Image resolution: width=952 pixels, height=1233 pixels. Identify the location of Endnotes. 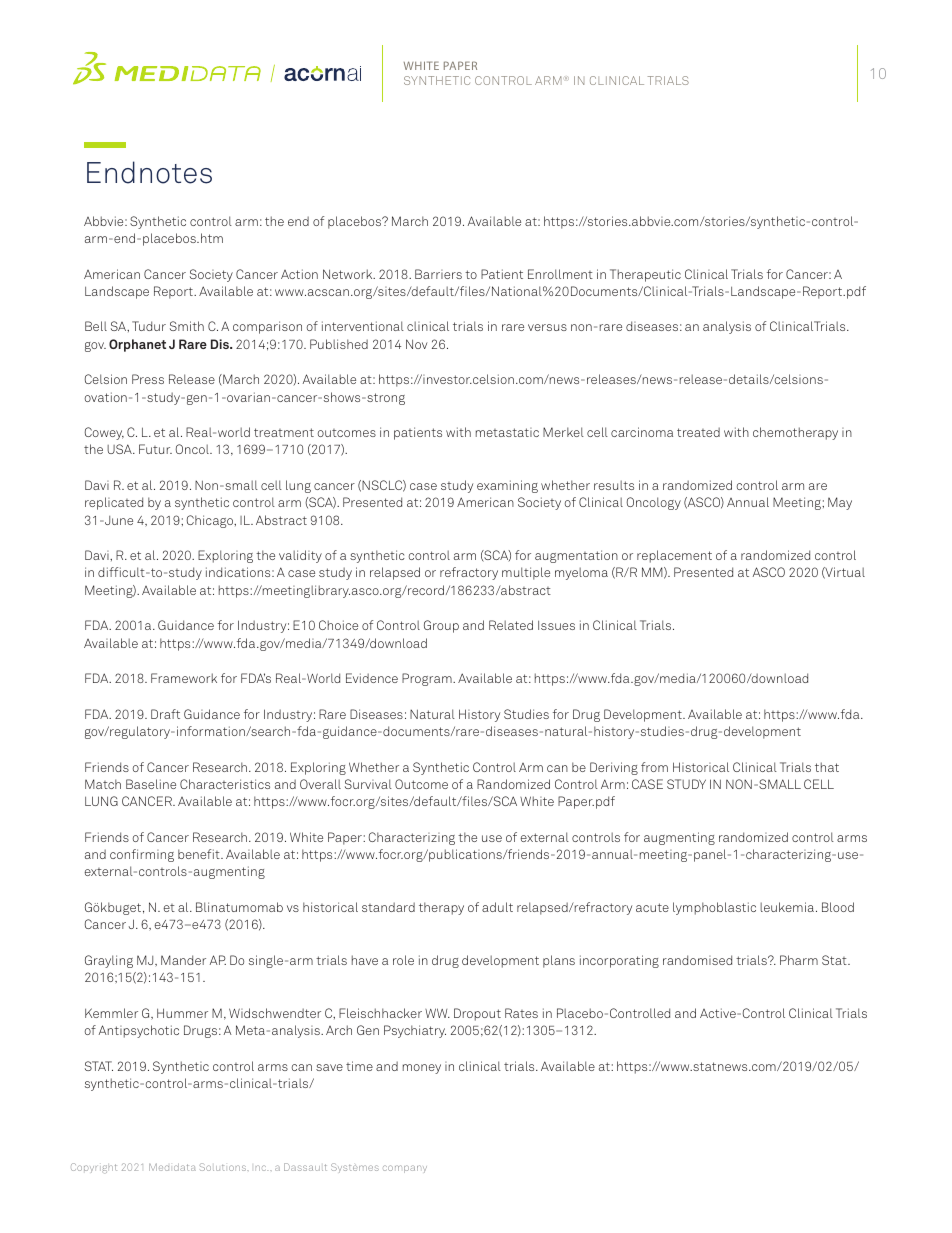
(149, 172).
